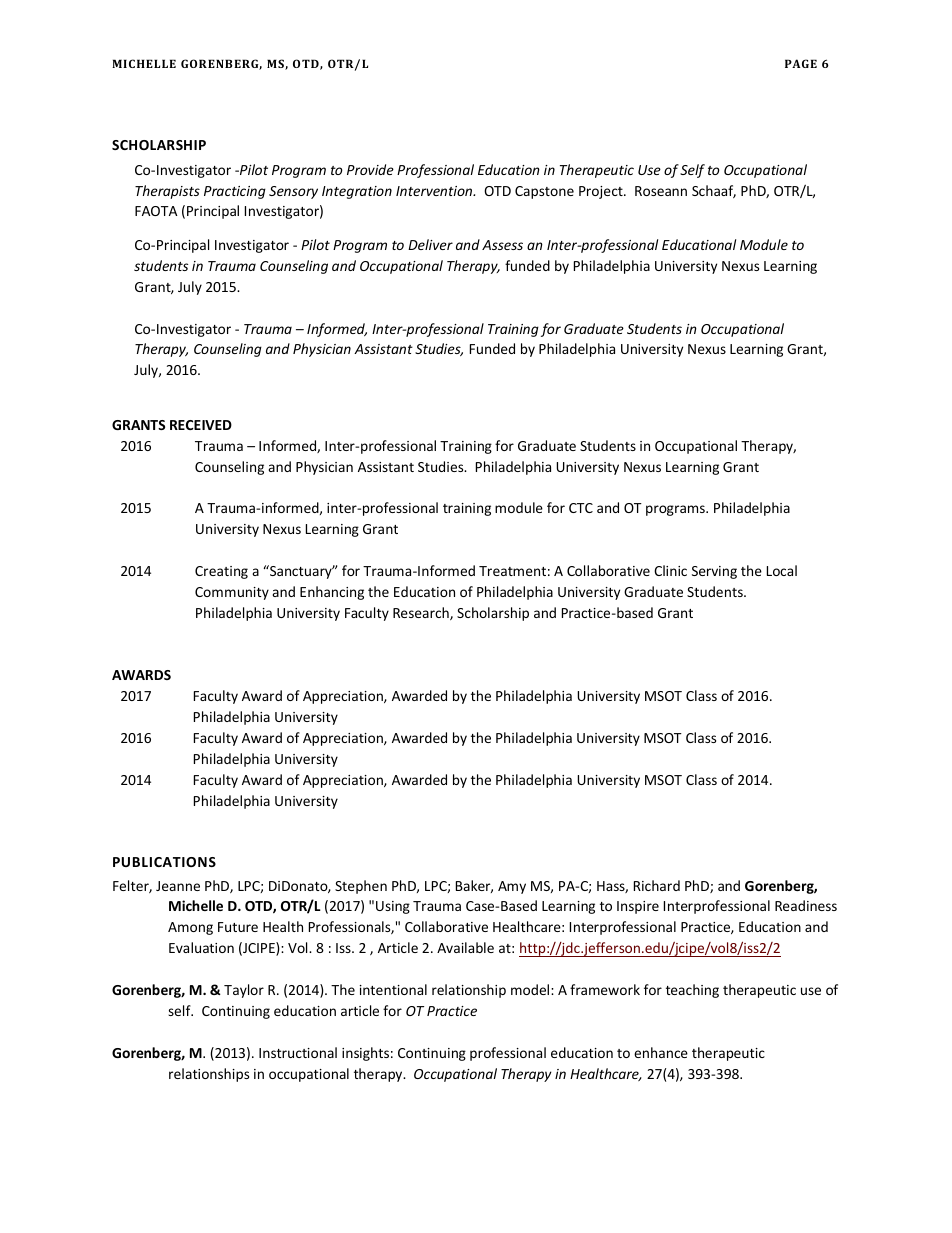 The image size is (952, 1233). Describe the element at coordinates (692, 991) in the page. I see `teaching` at that location.
